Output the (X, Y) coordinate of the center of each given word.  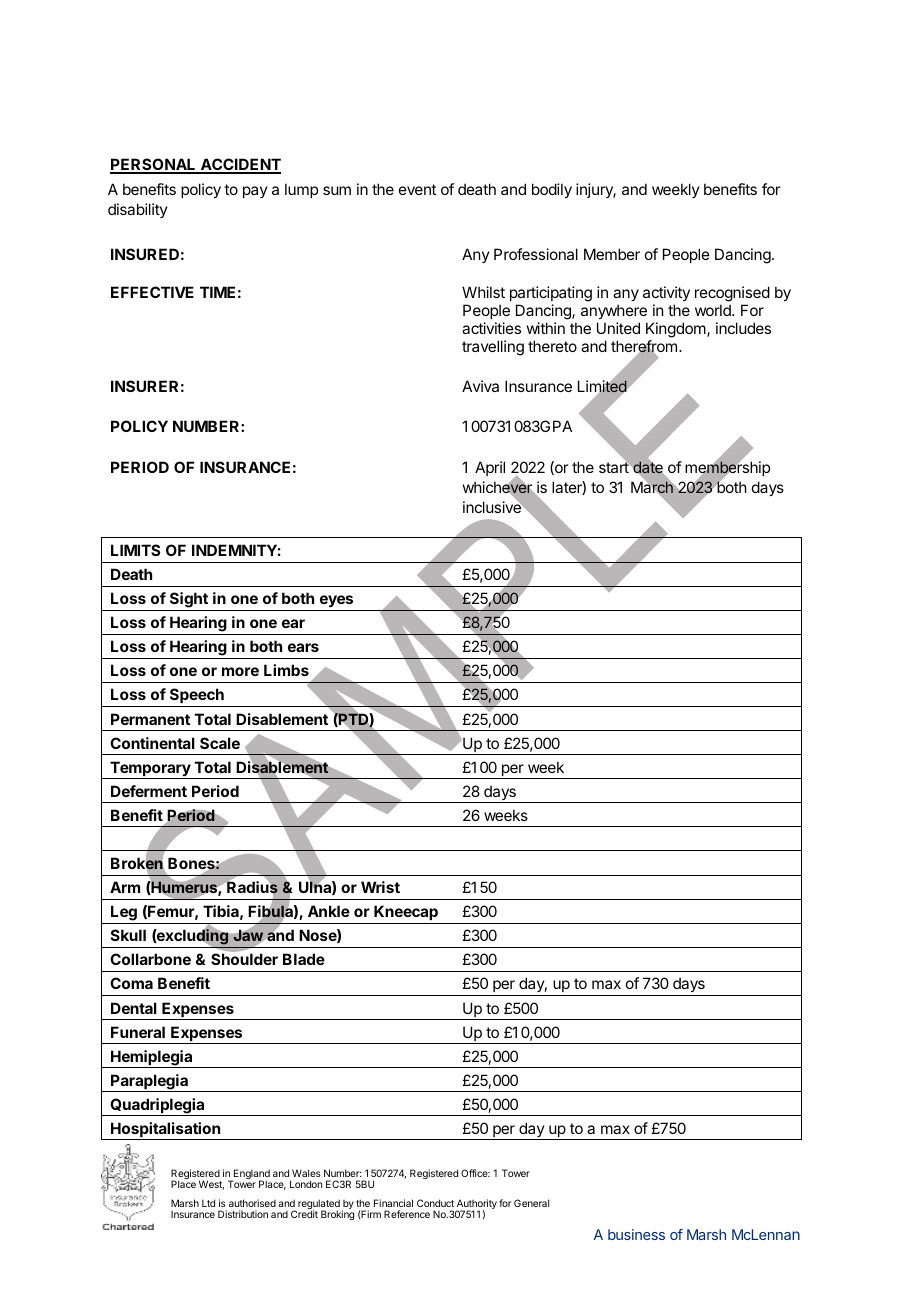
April (490, 468)
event (417, 189)
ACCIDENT (240, 166)
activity (666, 293)
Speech (197, 697)
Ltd (208, 1203)
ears (303, 647)
